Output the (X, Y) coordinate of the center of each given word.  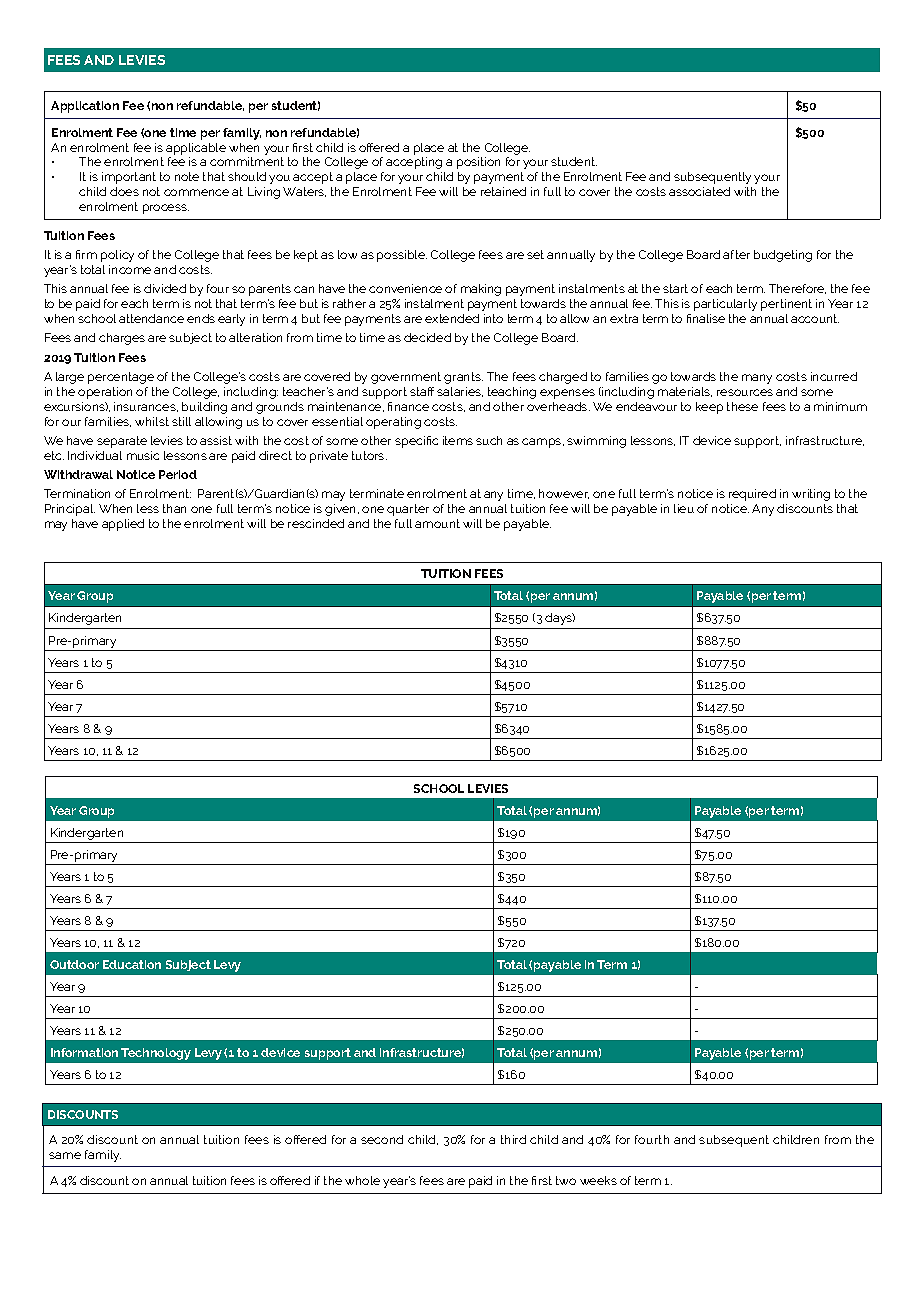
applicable (196, 149)
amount (437, 523)
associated (699, 191)
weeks (598, 1180)
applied (123, 525)
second (382, 1139)
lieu (684, 508)
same (65, 1155)
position (478, 163)
